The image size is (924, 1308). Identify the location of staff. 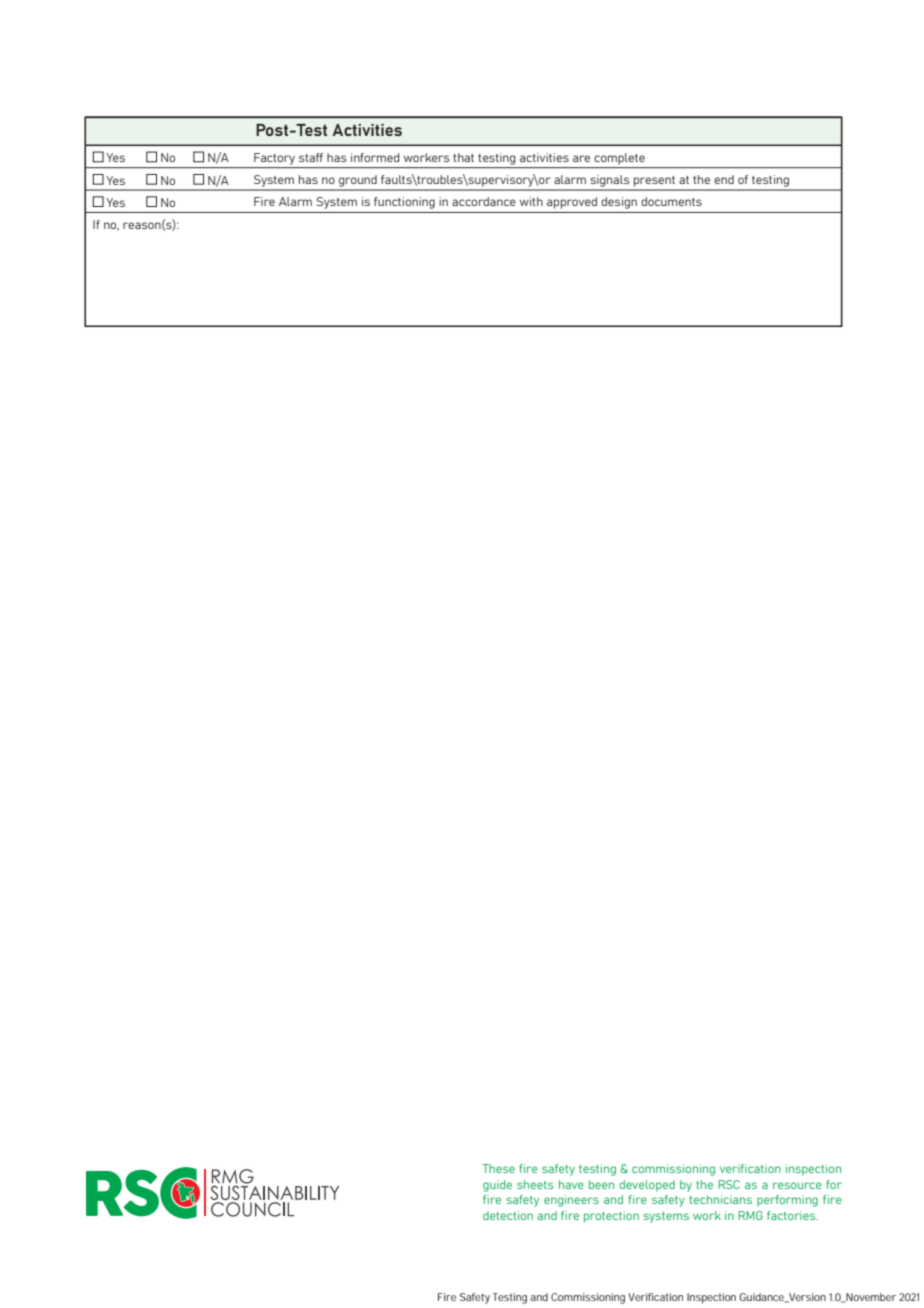
(311, 157).
